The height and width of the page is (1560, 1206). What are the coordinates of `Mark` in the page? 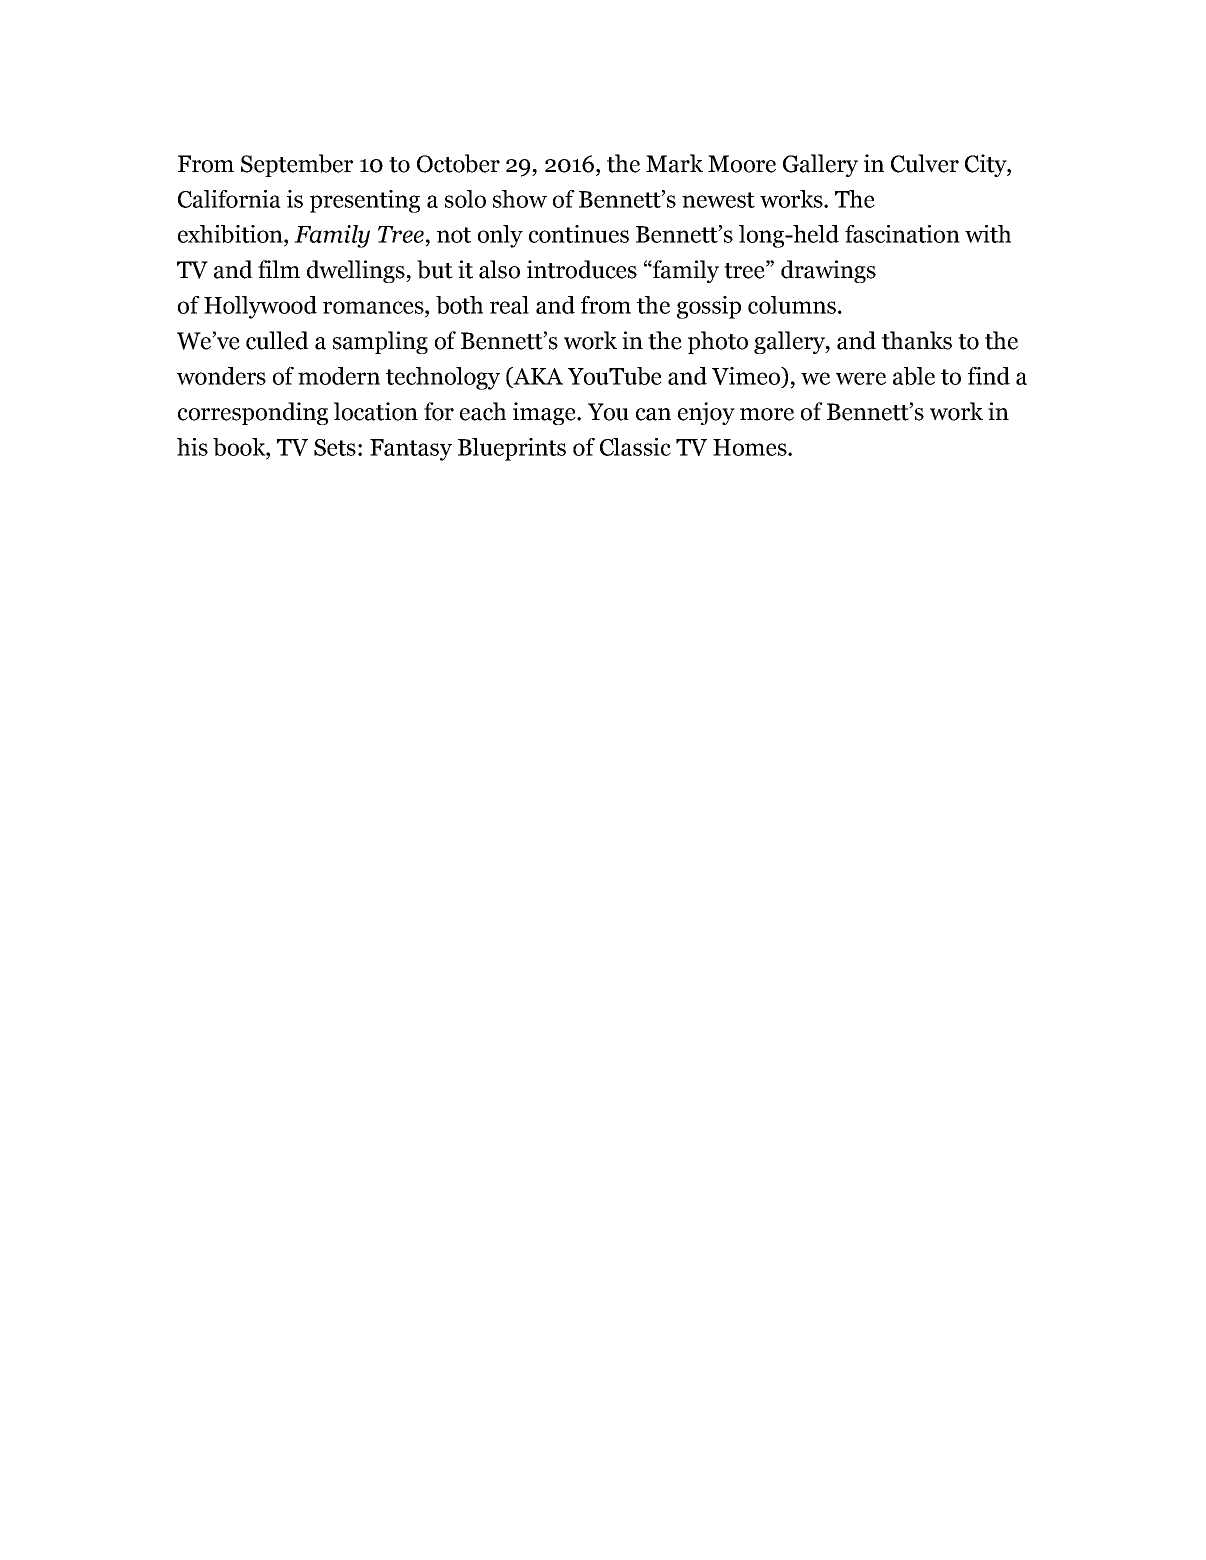 It's located at (674, 163).
